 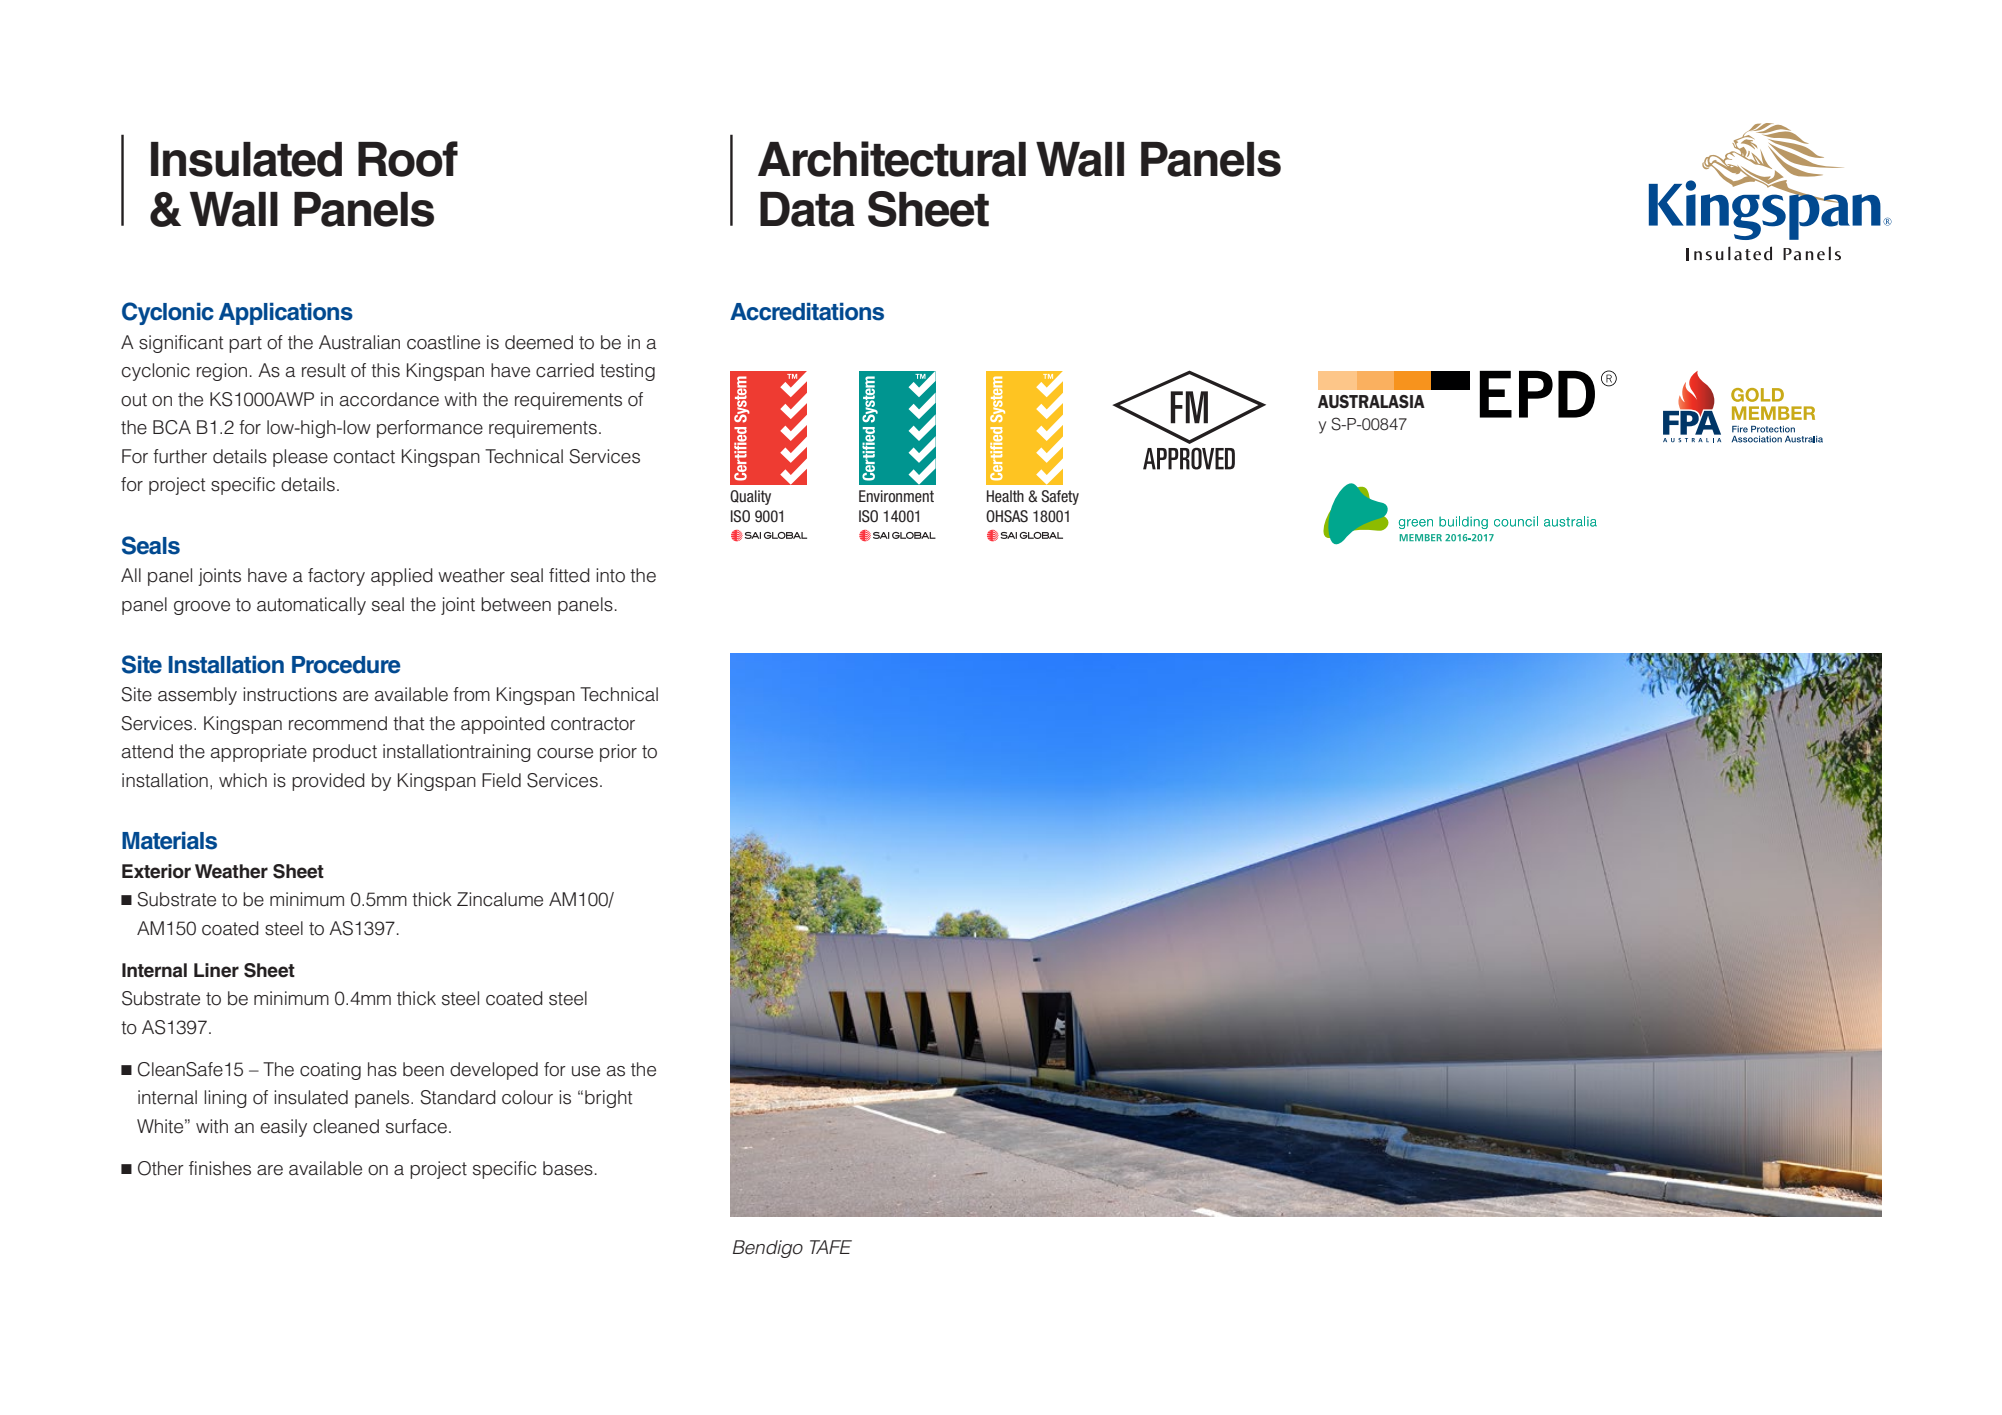 What do you see at coordinates (216, 970) in the image?
I see `Liner` at bounding box center [216, 970].
